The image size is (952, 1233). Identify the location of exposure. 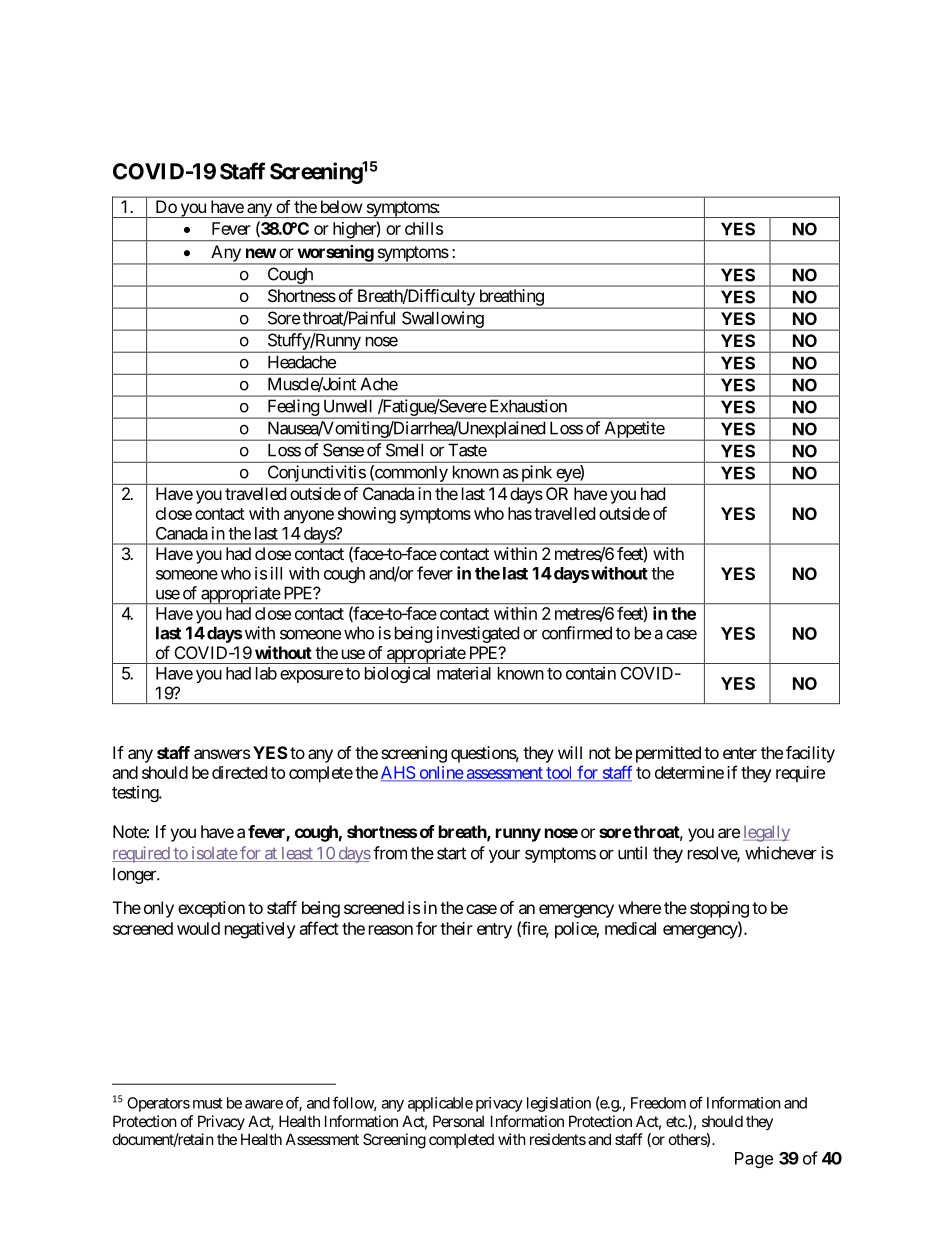
(311, 676).
